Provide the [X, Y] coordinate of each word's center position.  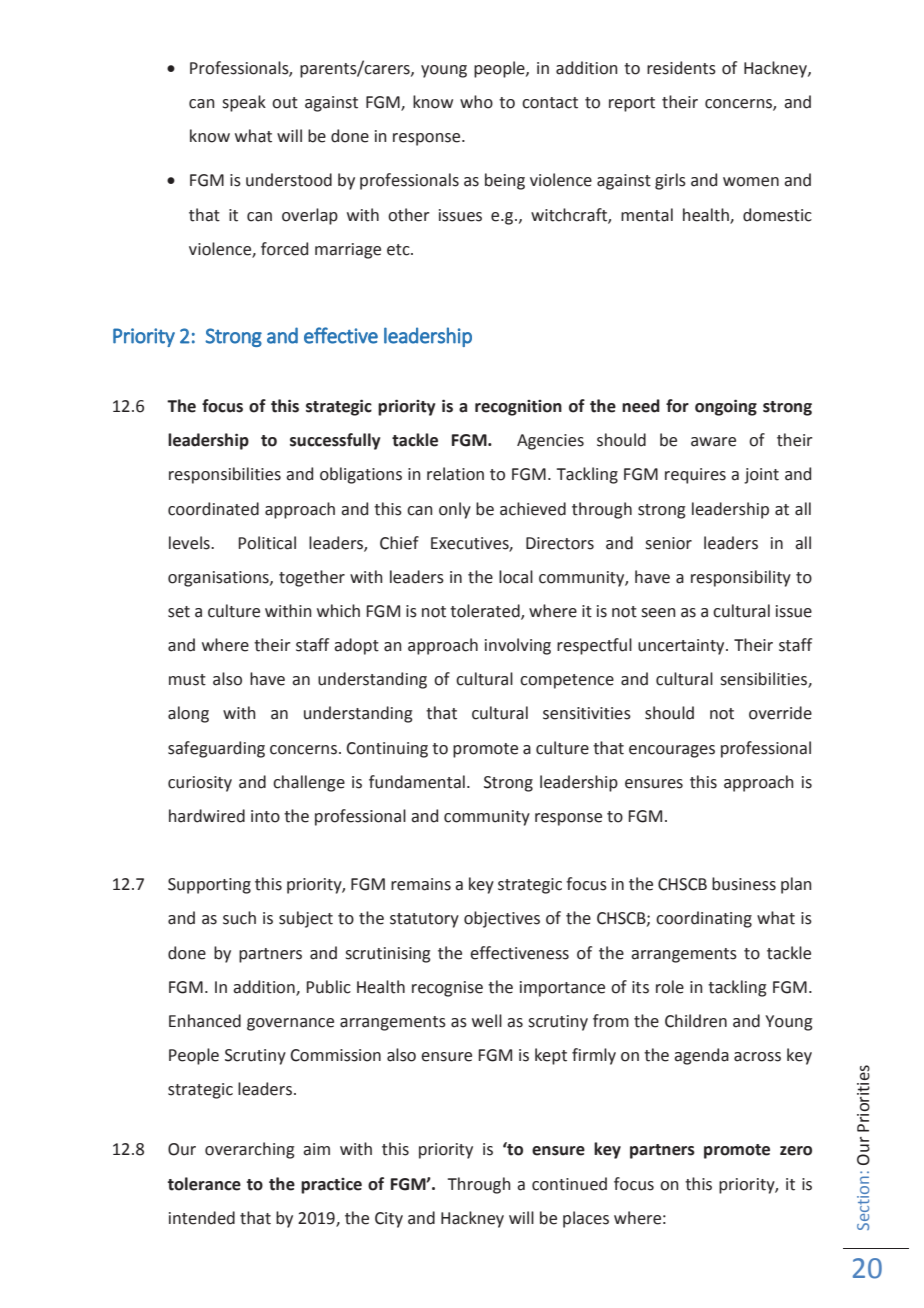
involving [518, 646]
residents [681, 68]
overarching [250, 1150]
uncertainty [682, 647]
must [187, 680]
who [476, 102]
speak [244, 103]
